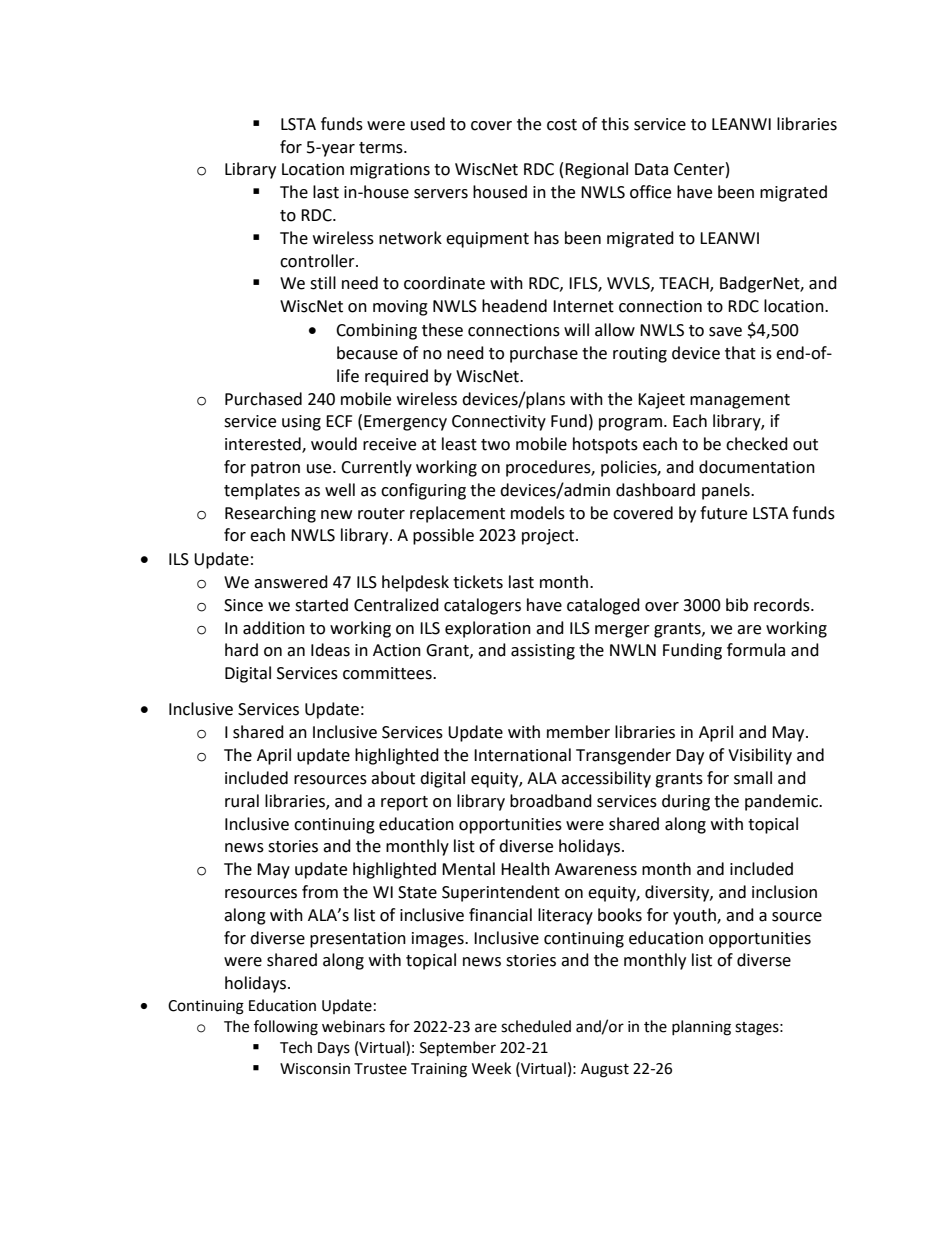 The width and height of the image is (952, 1233). I want to click on Data, so click(651, 169).
